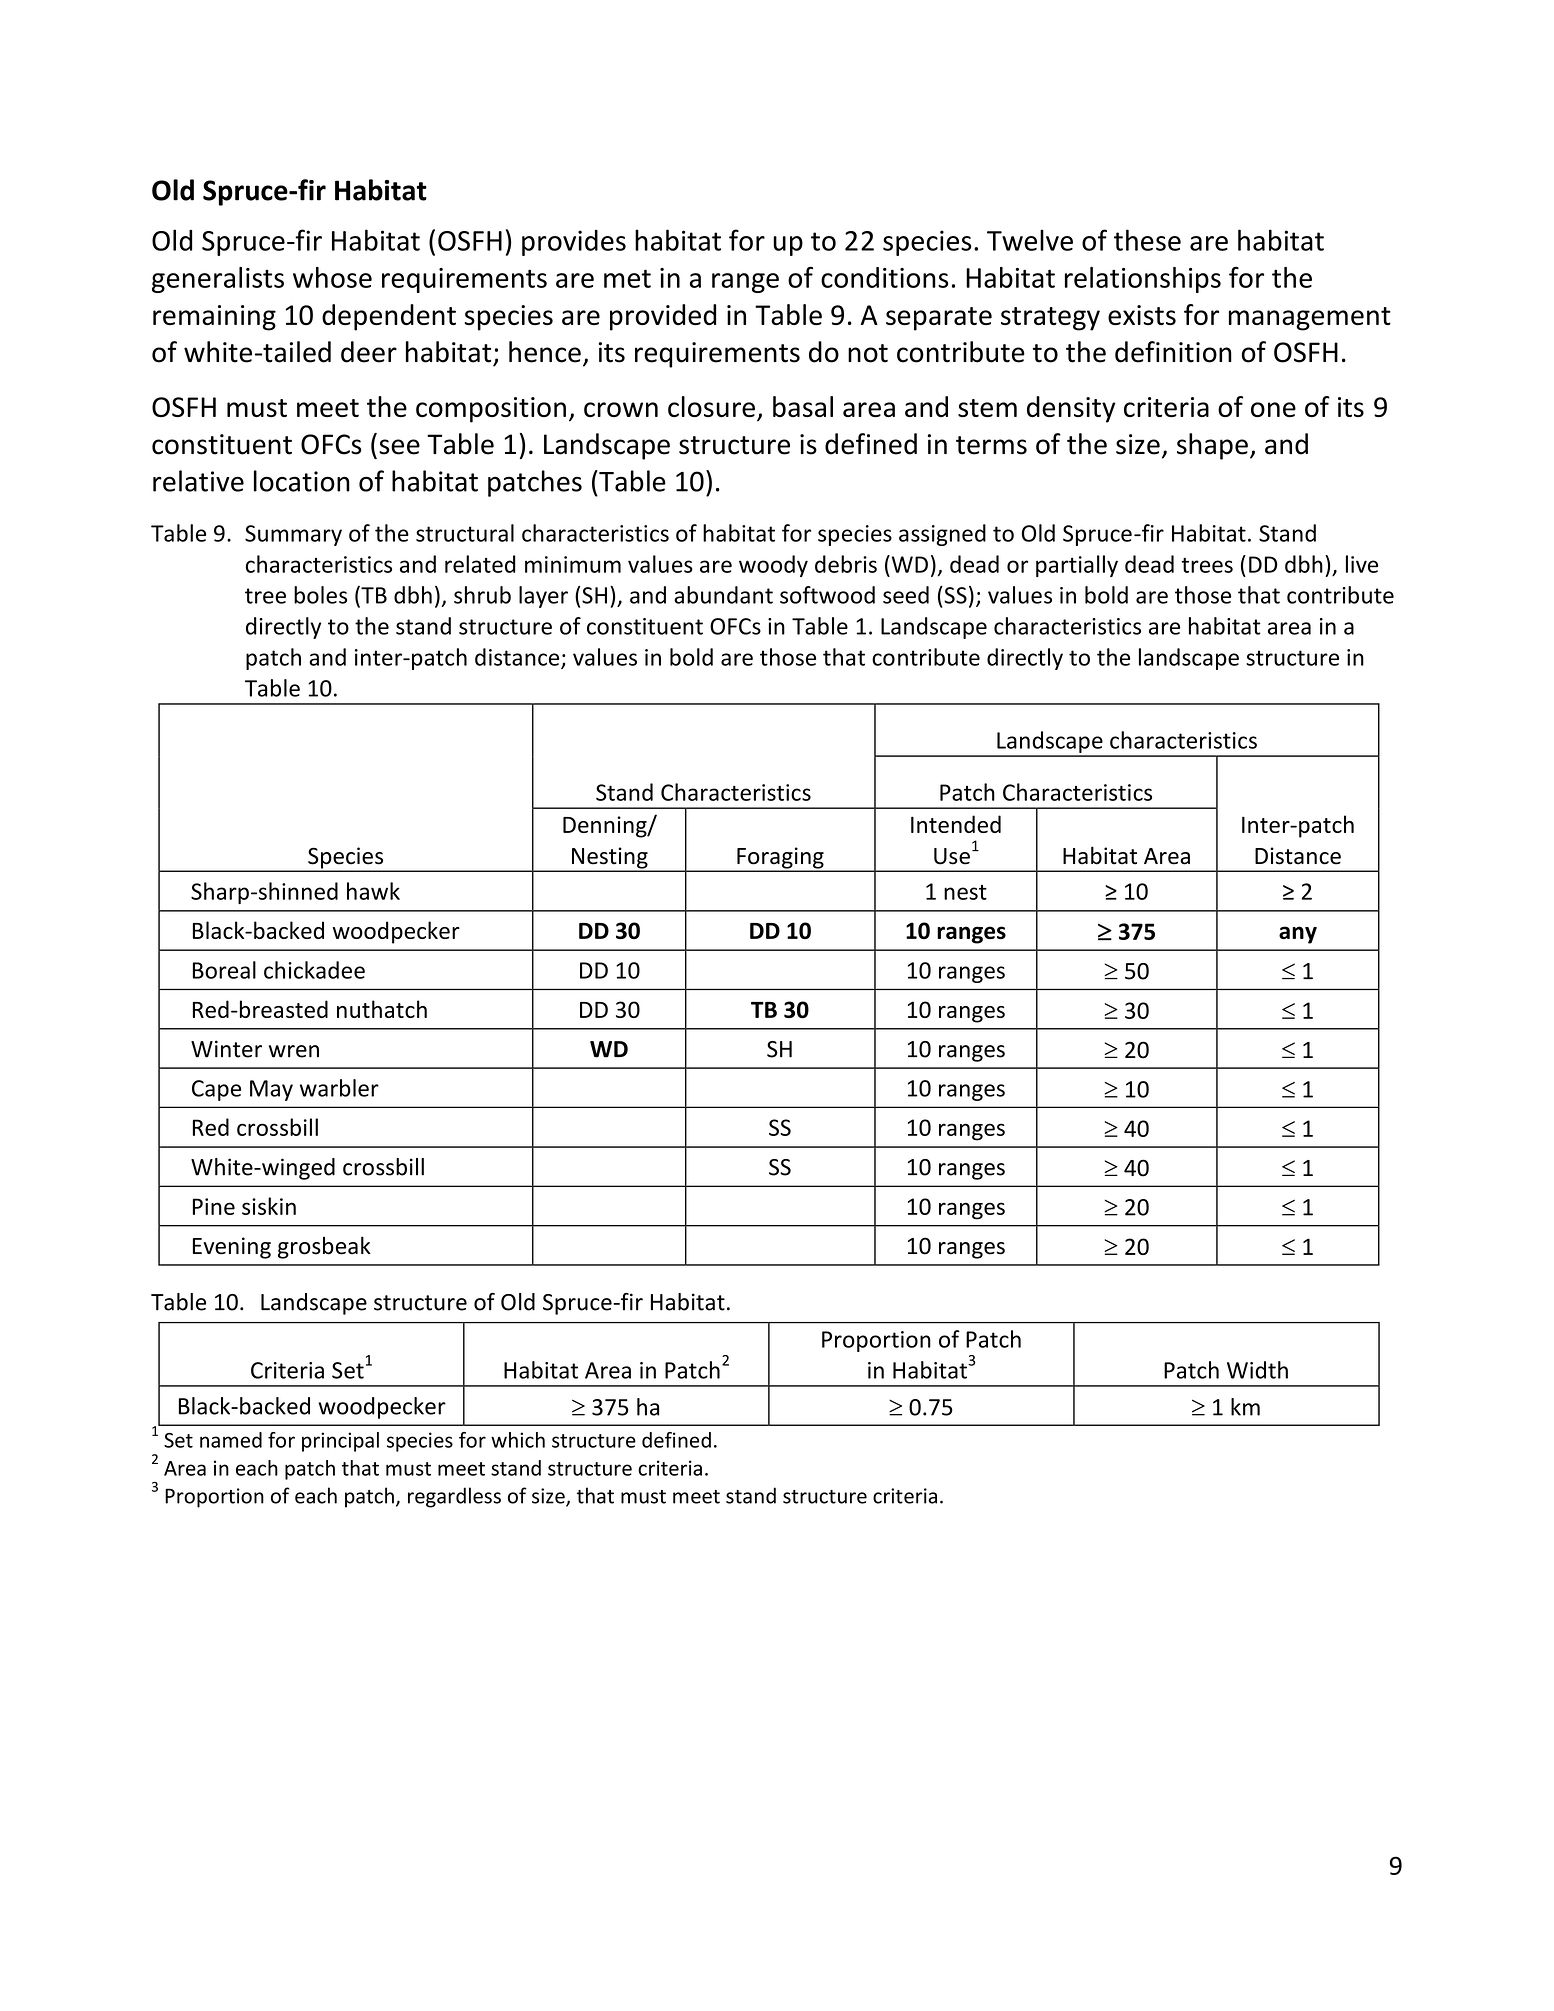  I want to click on whose, so click(332, 277).
